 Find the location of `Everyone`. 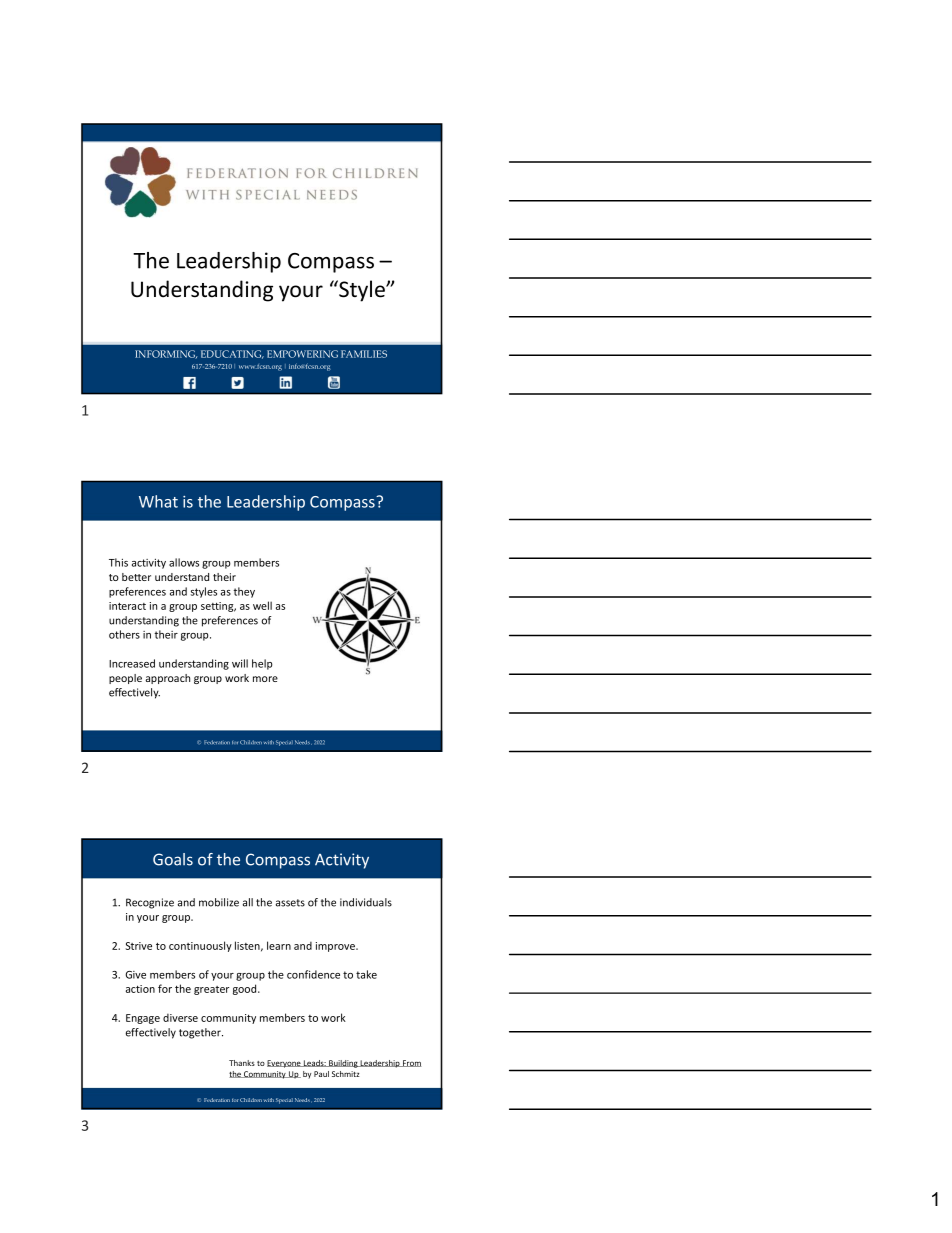

Everyone is located at coordinates (285, 1064).
